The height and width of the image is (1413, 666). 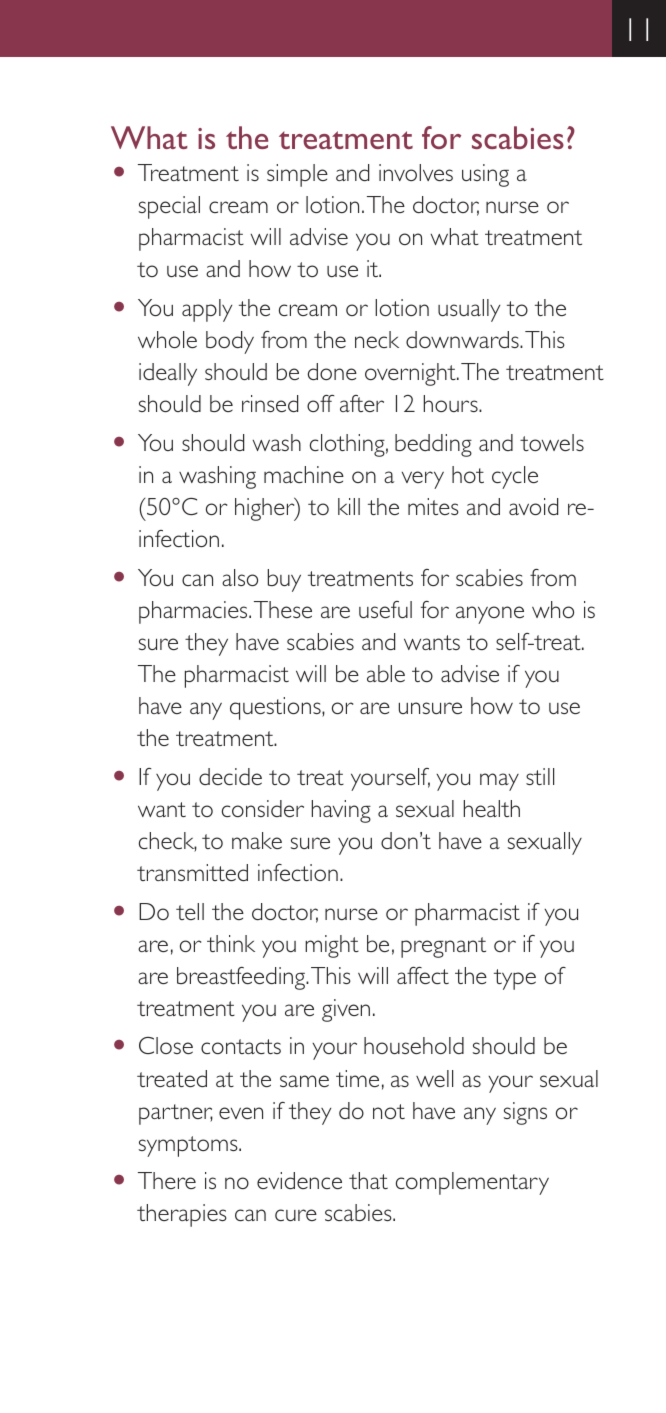 What do you see at coordinates (192, 872) in the image?
I see `transmitted` at bounding box center [192, 872].
